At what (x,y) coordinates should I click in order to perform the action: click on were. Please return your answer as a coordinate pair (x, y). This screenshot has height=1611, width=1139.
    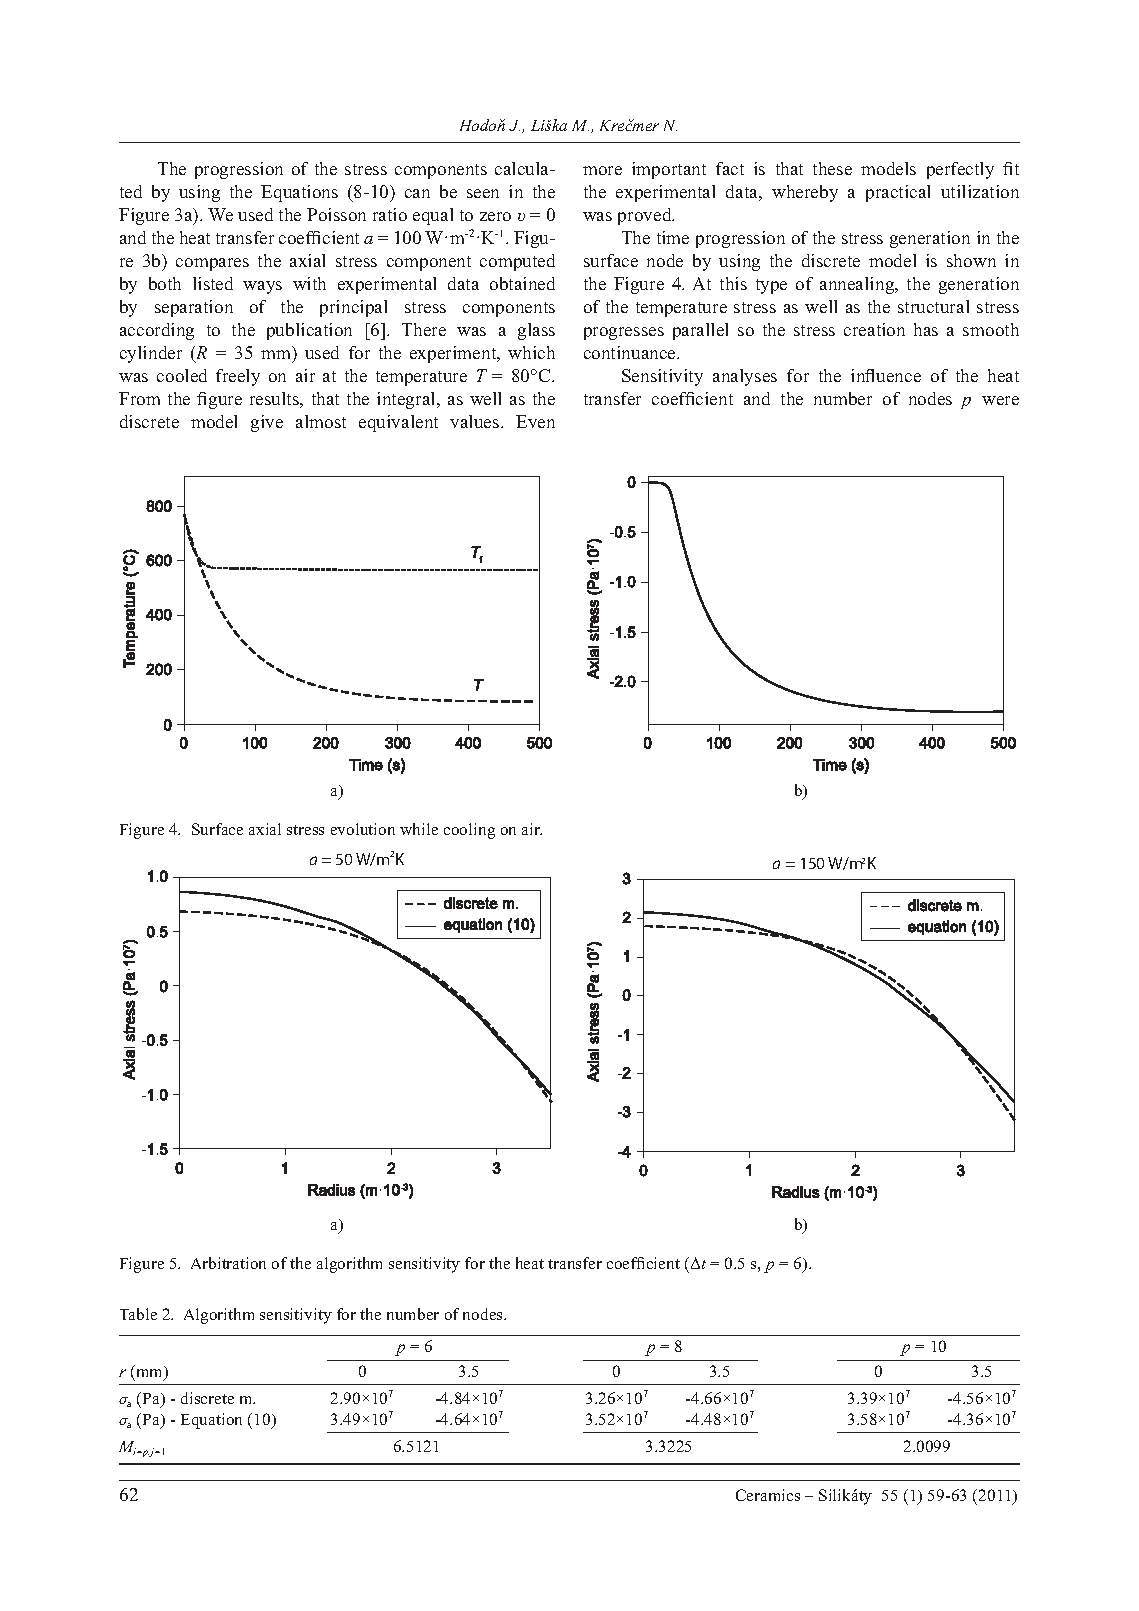
    Looking at the image, I should click on (1000, 400).
